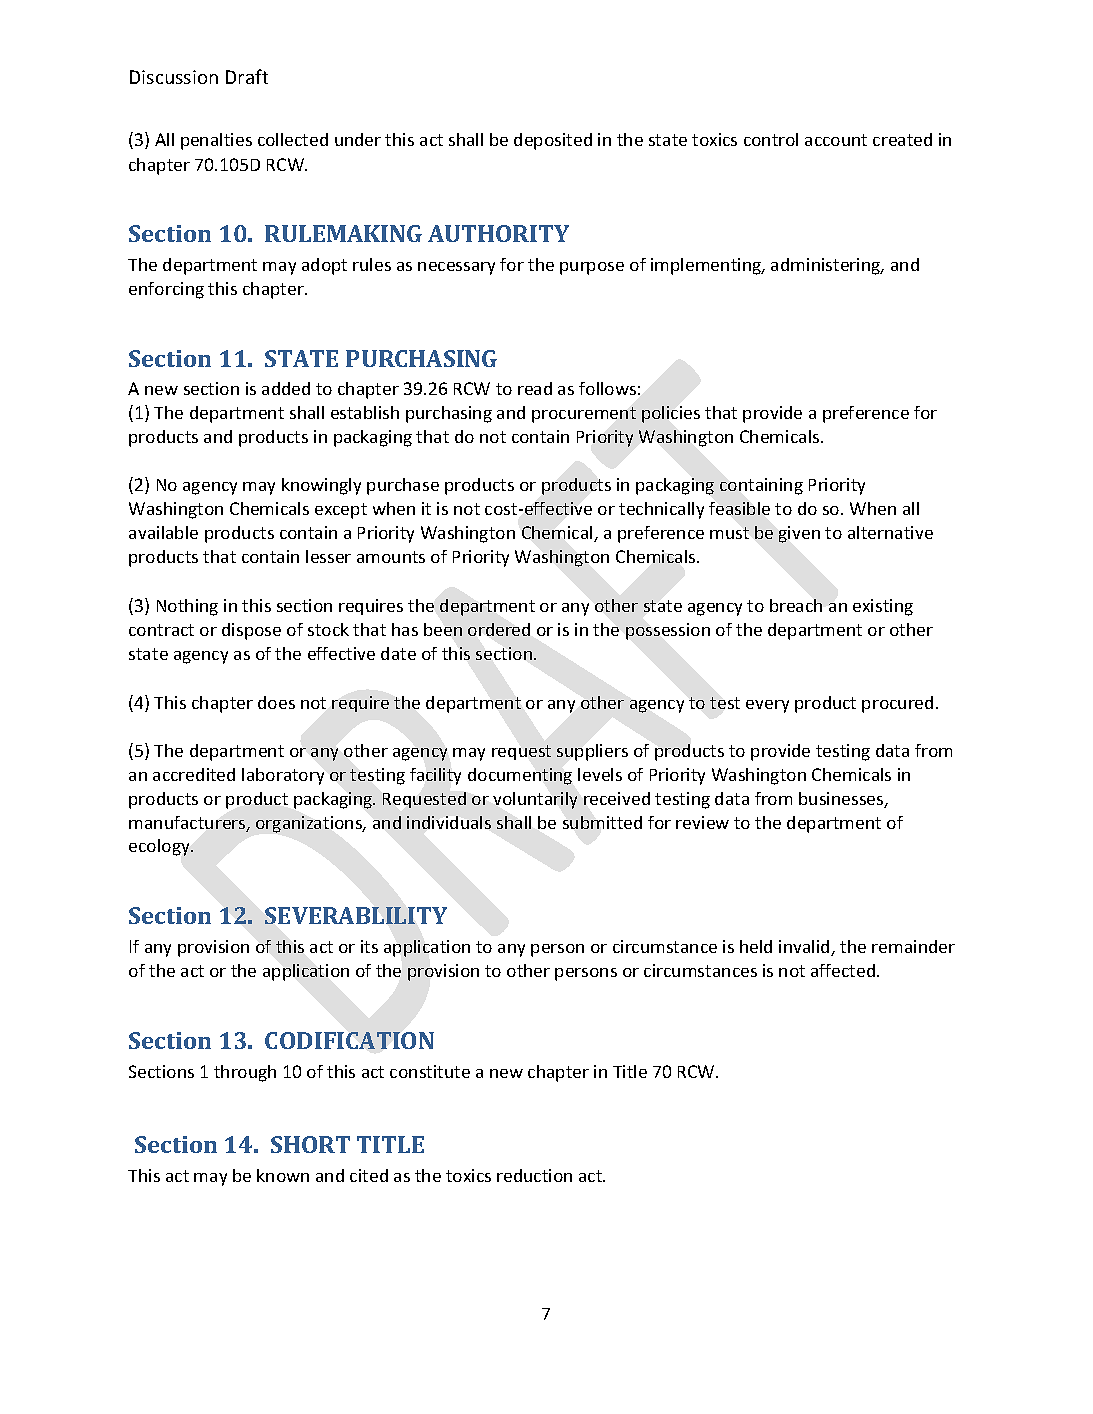  Describe the element at coordinates (805, 948) in the document. I see `invalid` at that location.
